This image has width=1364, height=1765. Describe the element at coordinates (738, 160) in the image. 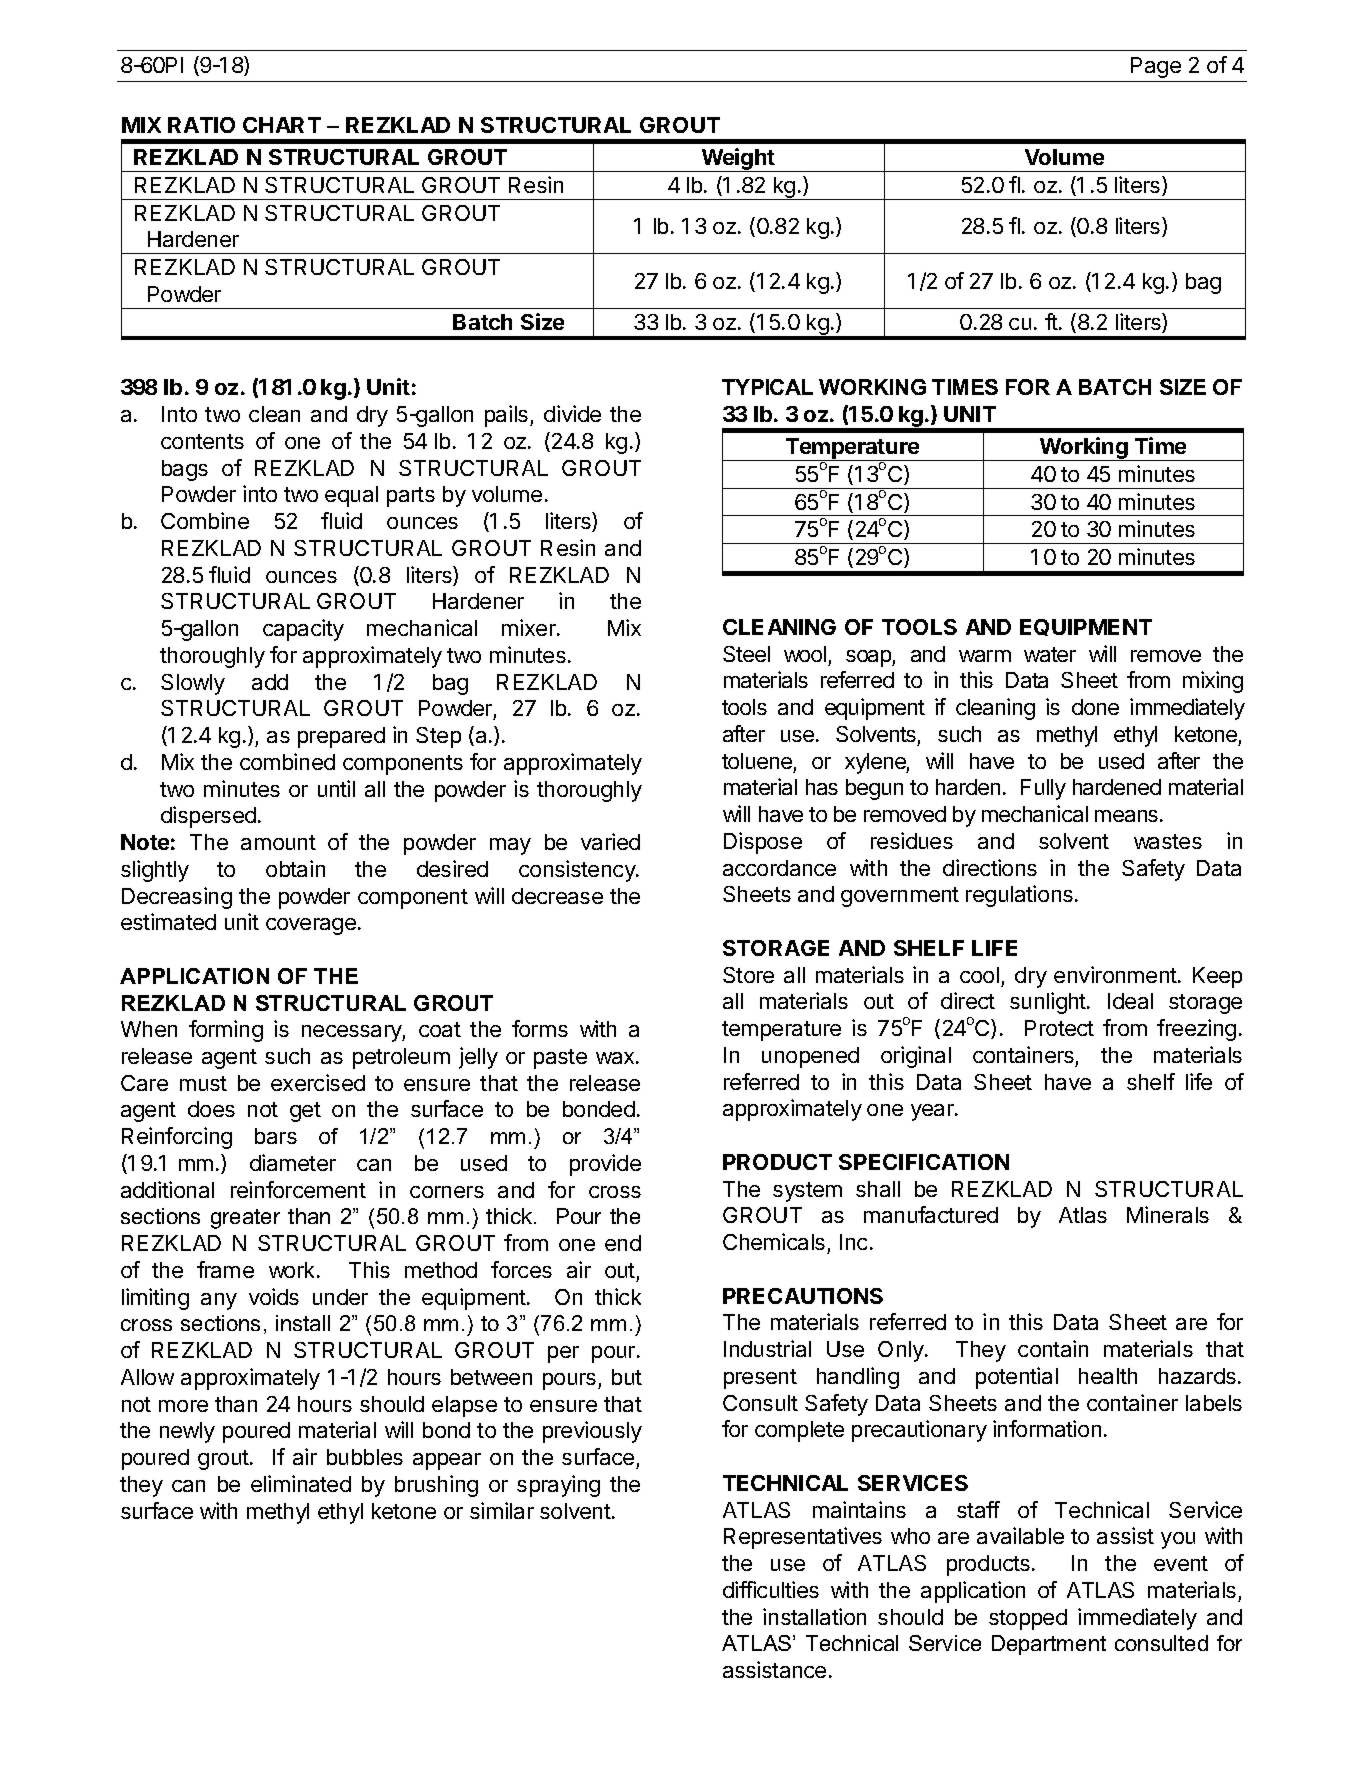

I see `Weight` at that location.
